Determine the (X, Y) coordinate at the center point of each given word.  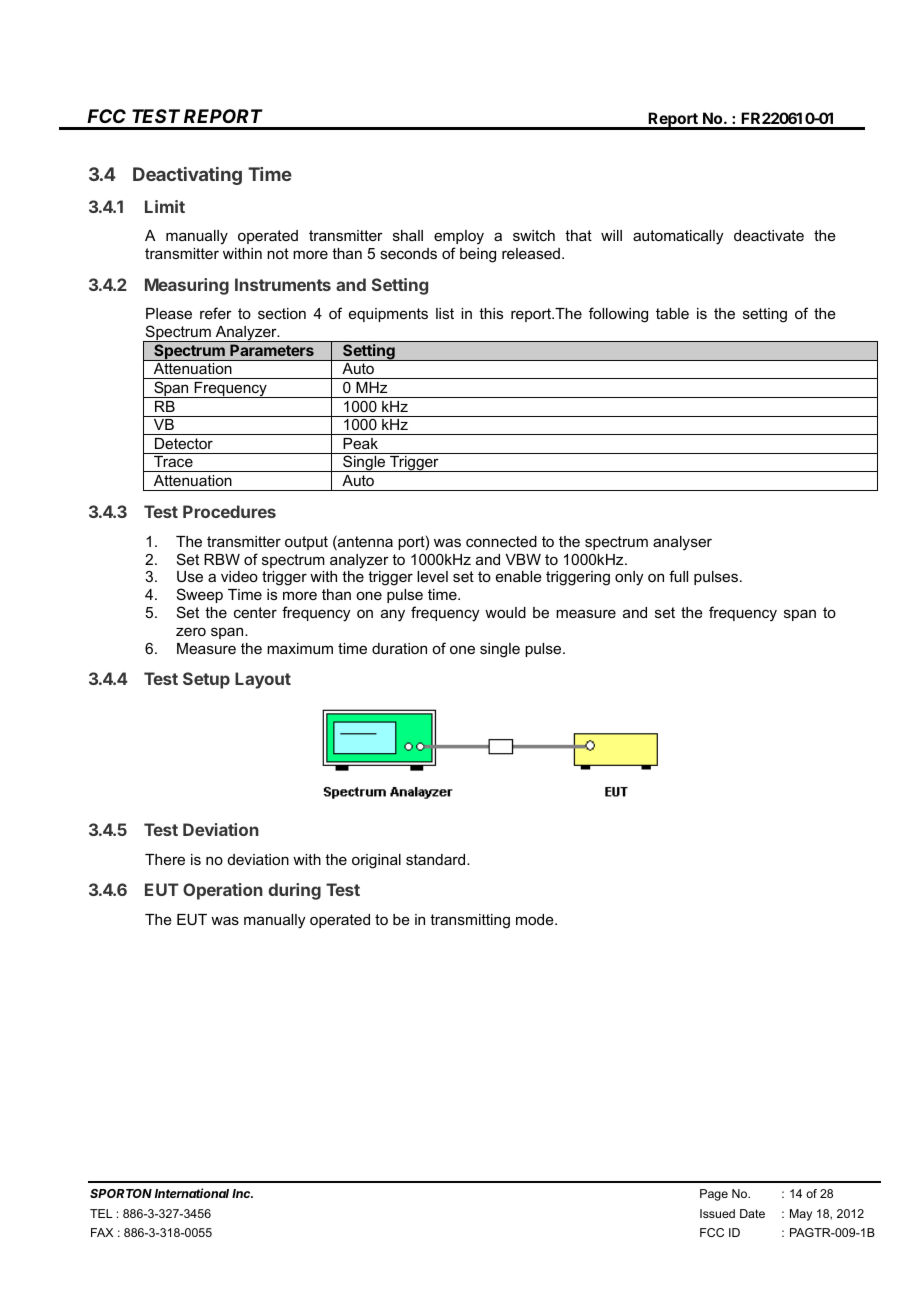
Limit (165, 206)
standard (437, 859)
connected (501, 541)
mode (536, 919)
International (192, 1193)
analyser (682, 543)
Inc (242, 1193)
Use (190, 576)
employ (459, 239)
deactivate (769, 235)
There (165, 859)
